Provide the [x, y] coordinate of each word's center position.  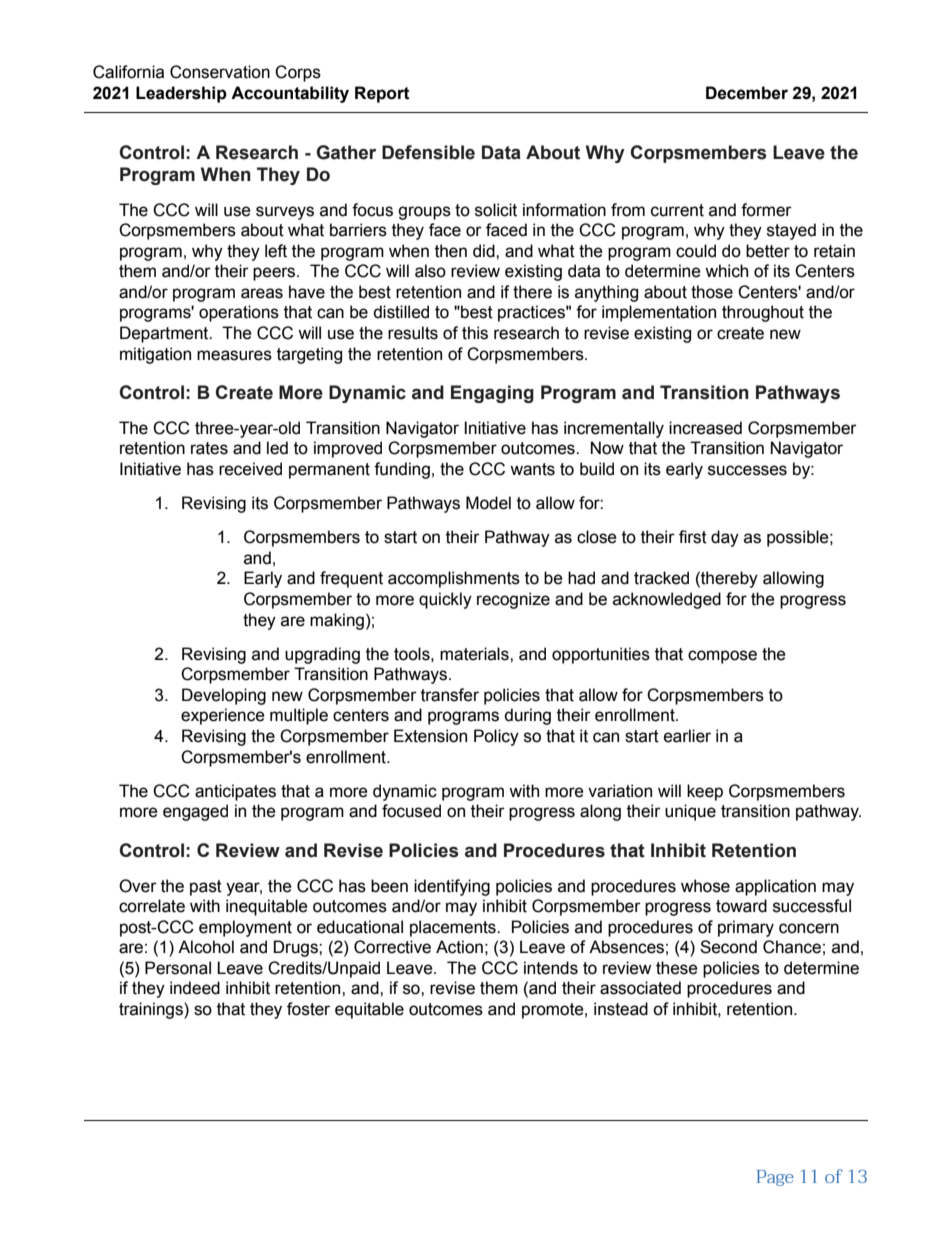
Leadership [181, 94]
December [747, 93]
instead [621, 1009]
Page [775, 1178]
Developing [224, 696]
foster [308, 1009]
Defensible [428, 152]
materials [475, 654]
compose [722, 657]
